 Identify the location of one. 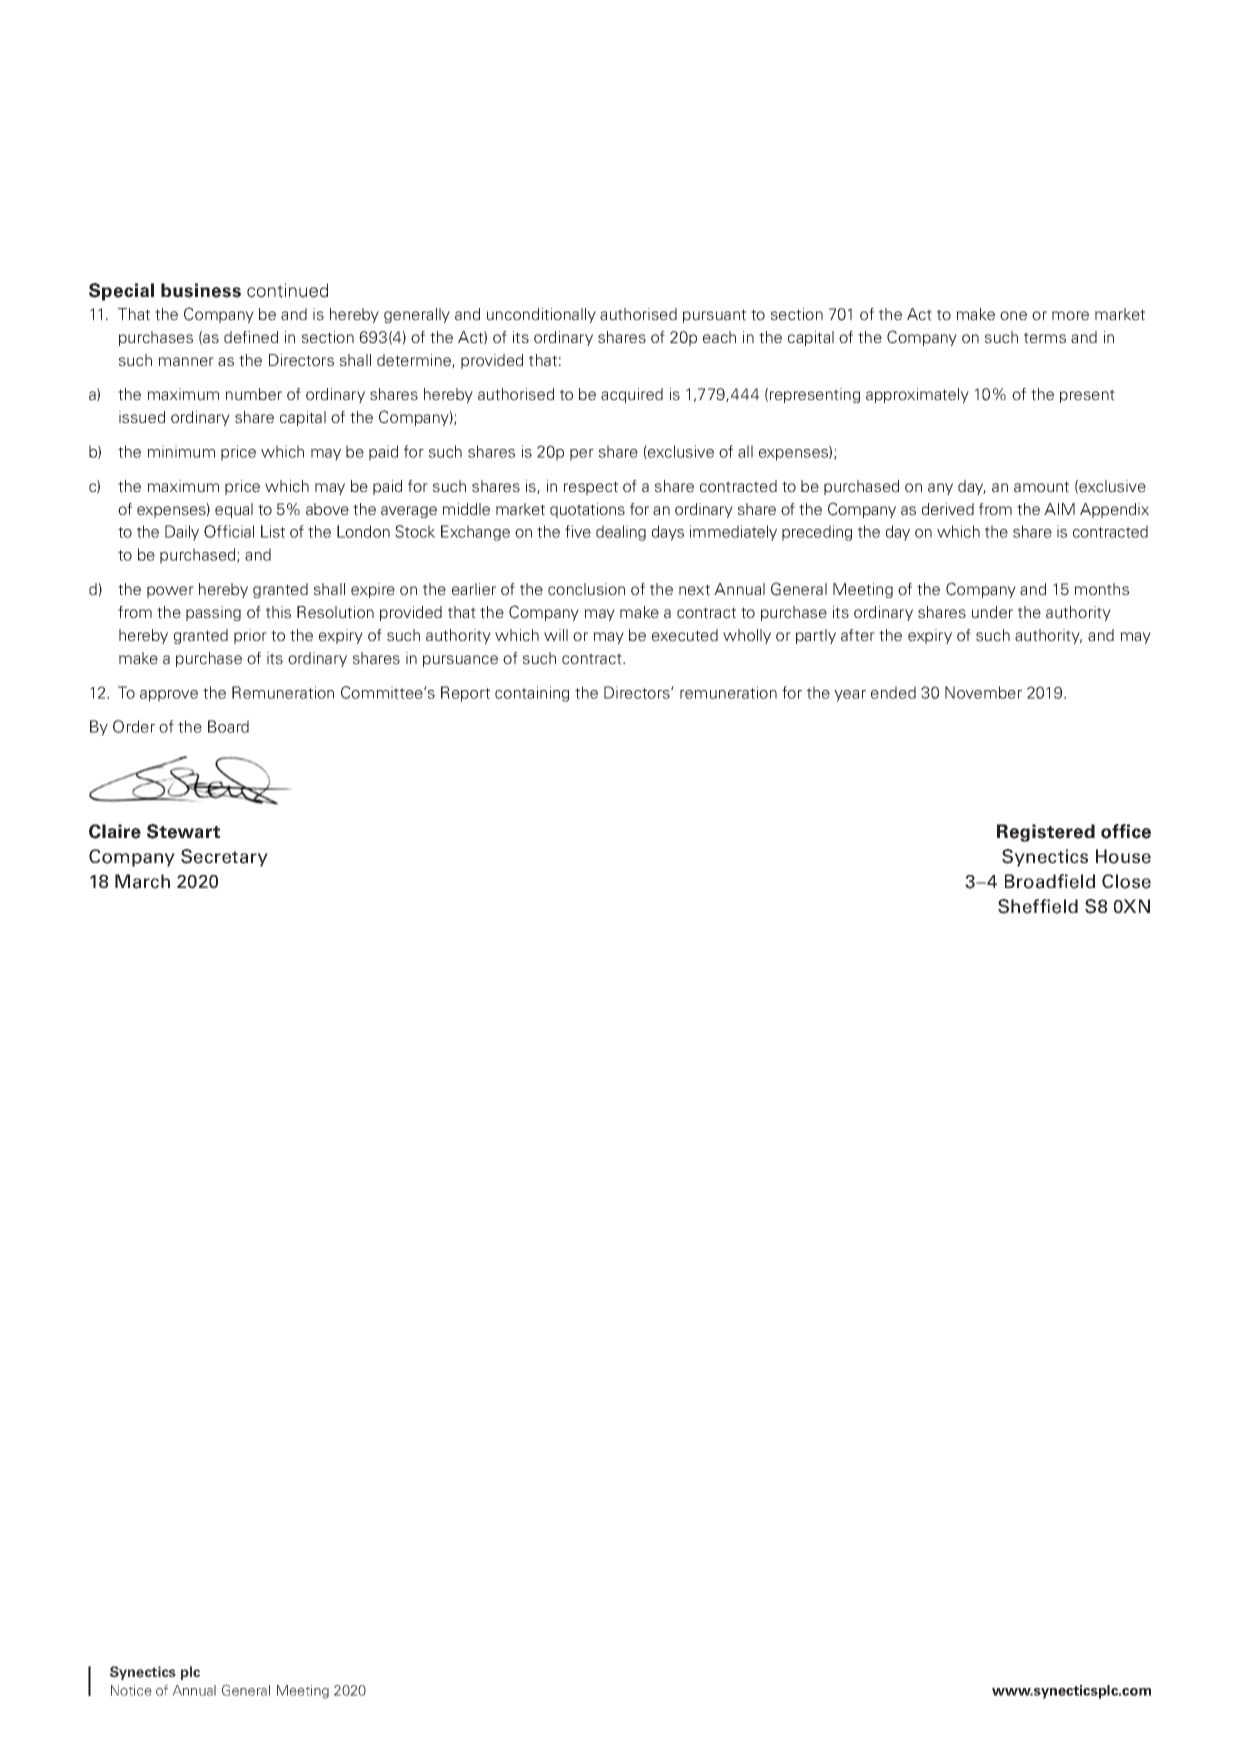
(1013, 316).
